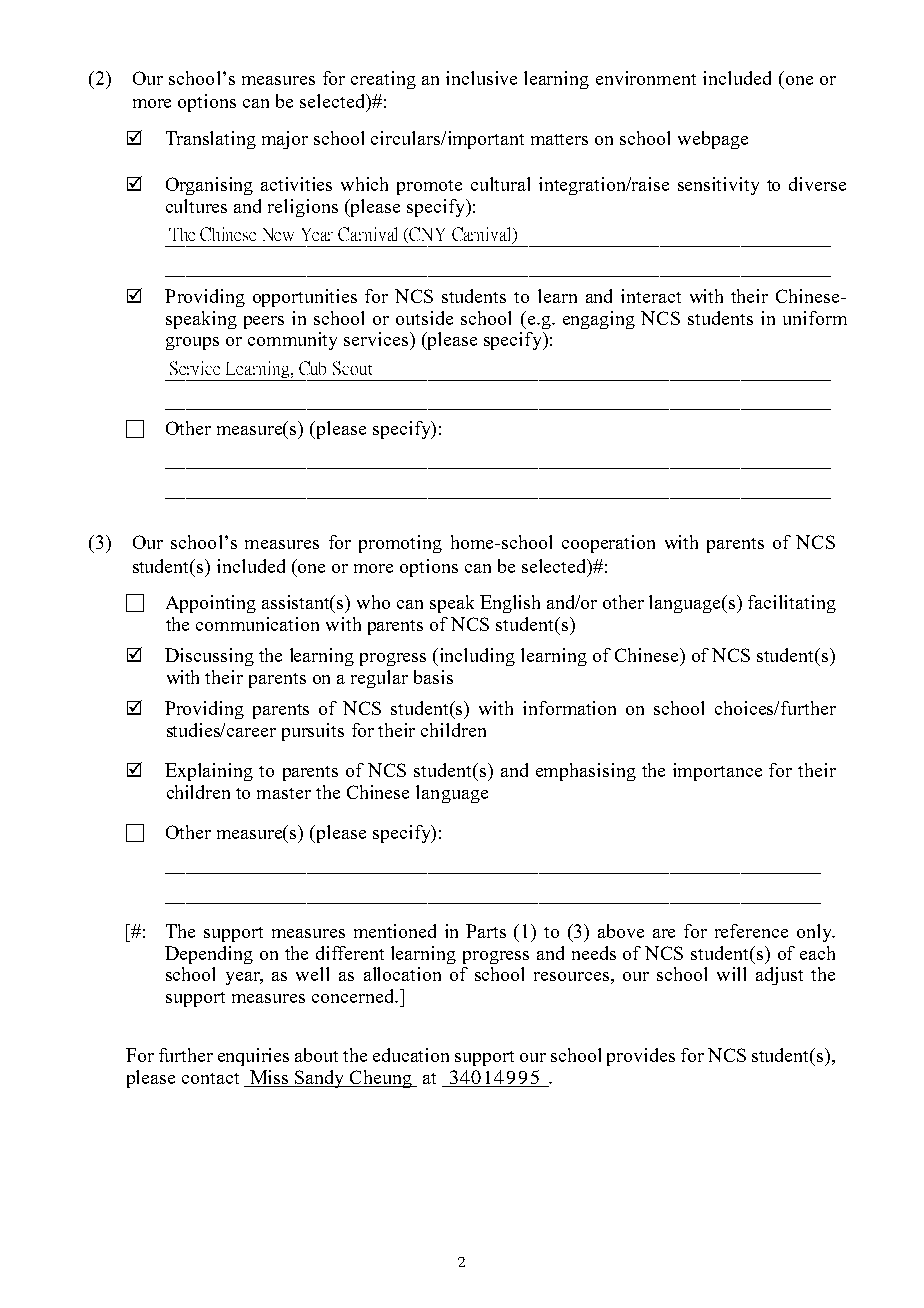 The height and width of the screenshot is (1308, 924). What do you see at coordinates (815, 318) in the screenshot?
I see `uniform` at bounding box center [815, 318].
